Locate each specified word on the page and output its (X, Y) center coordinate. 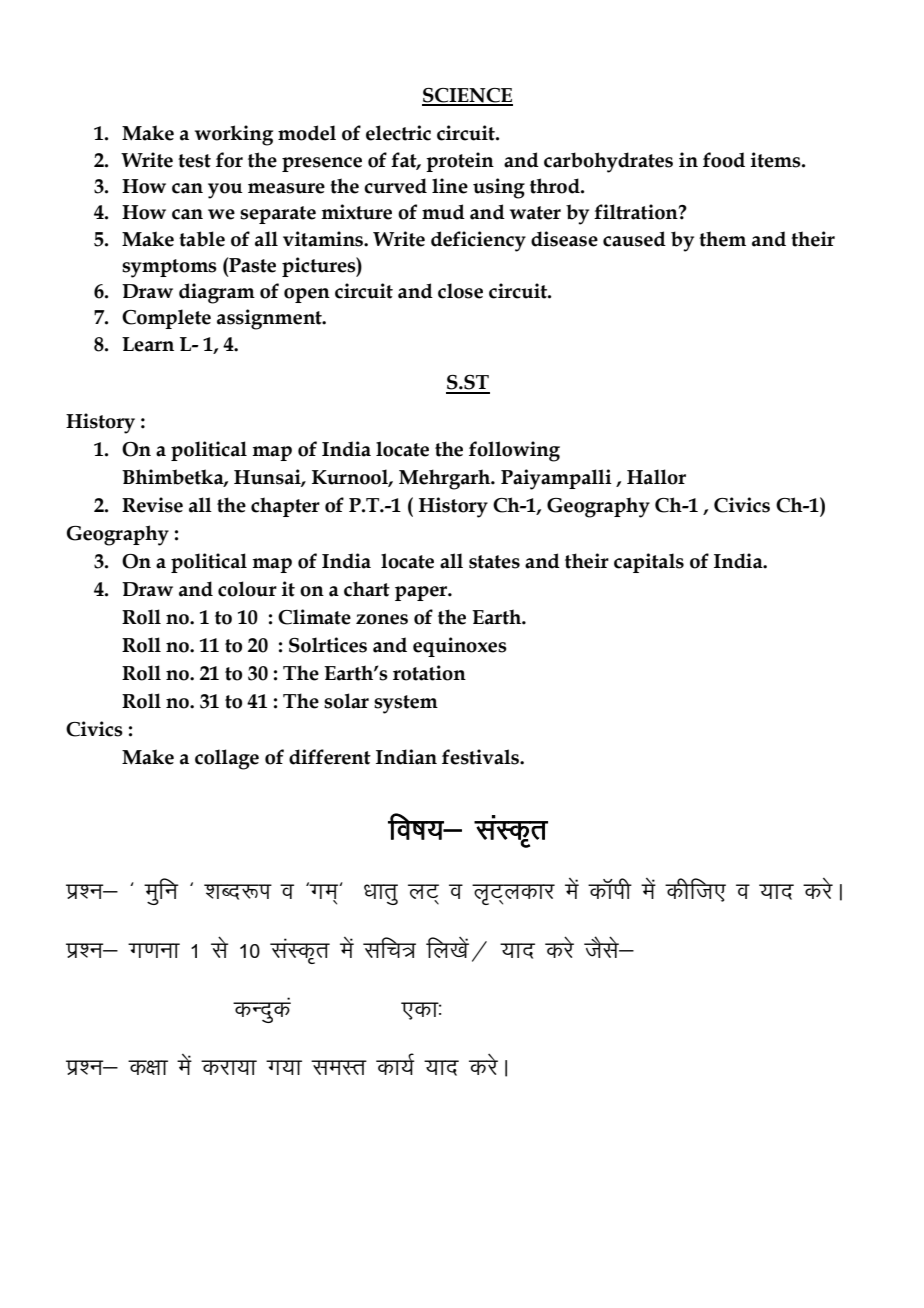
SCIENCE (467, 96)
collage (227, 759)
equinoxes (460, 647)
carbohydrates (608, 162)
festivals (481, 757)
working (234, 135)
